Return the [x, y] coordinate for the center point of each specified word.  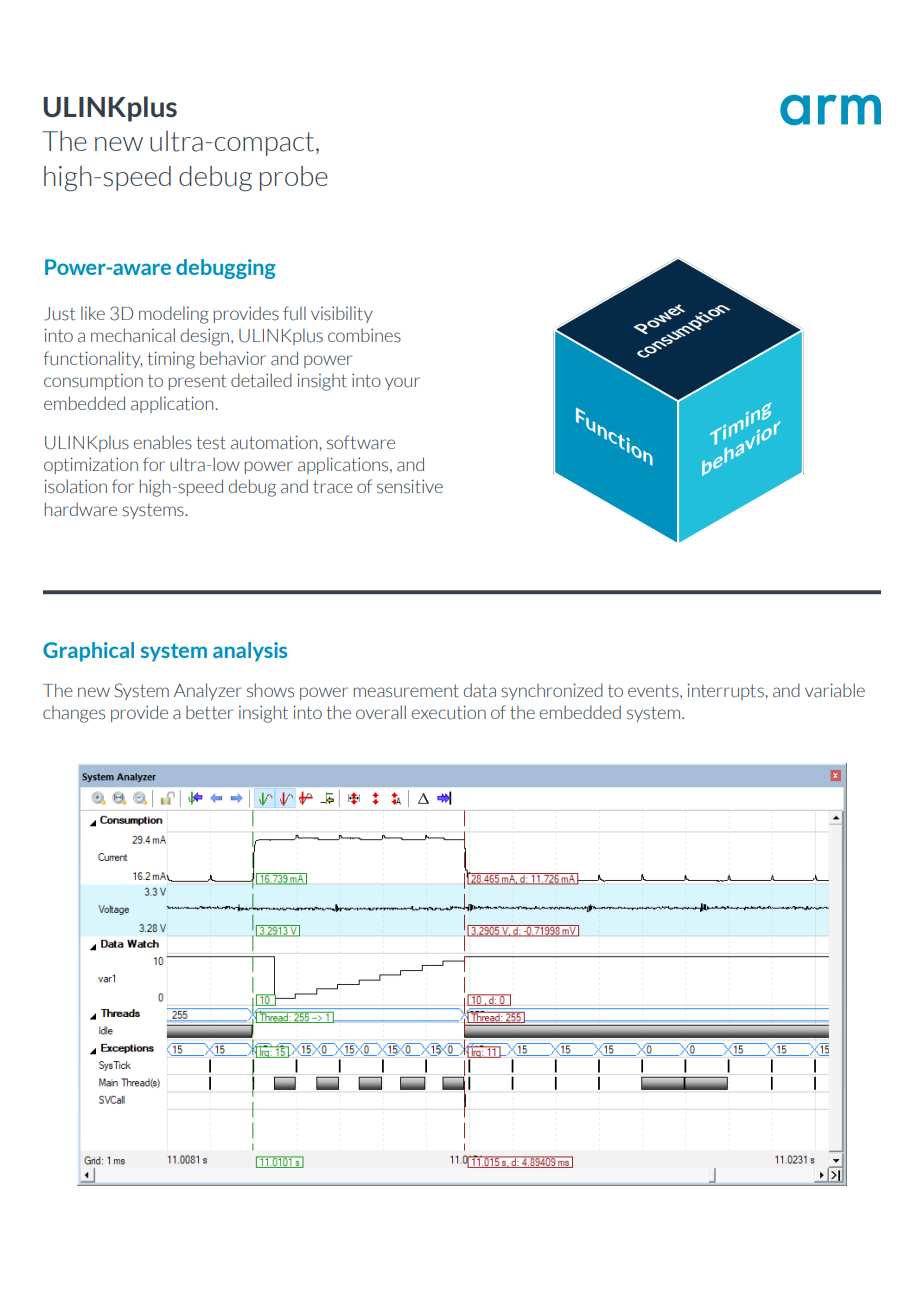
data [479, 690]
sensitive [410, 486]
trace [333, 487]
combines [364, 335]
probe [294, 178]
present [197, 382]
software [361, 442]
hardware [81, 509]
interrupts [726, 691]
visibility [342, 314]
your [402, 383]
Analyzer [208, 691]
